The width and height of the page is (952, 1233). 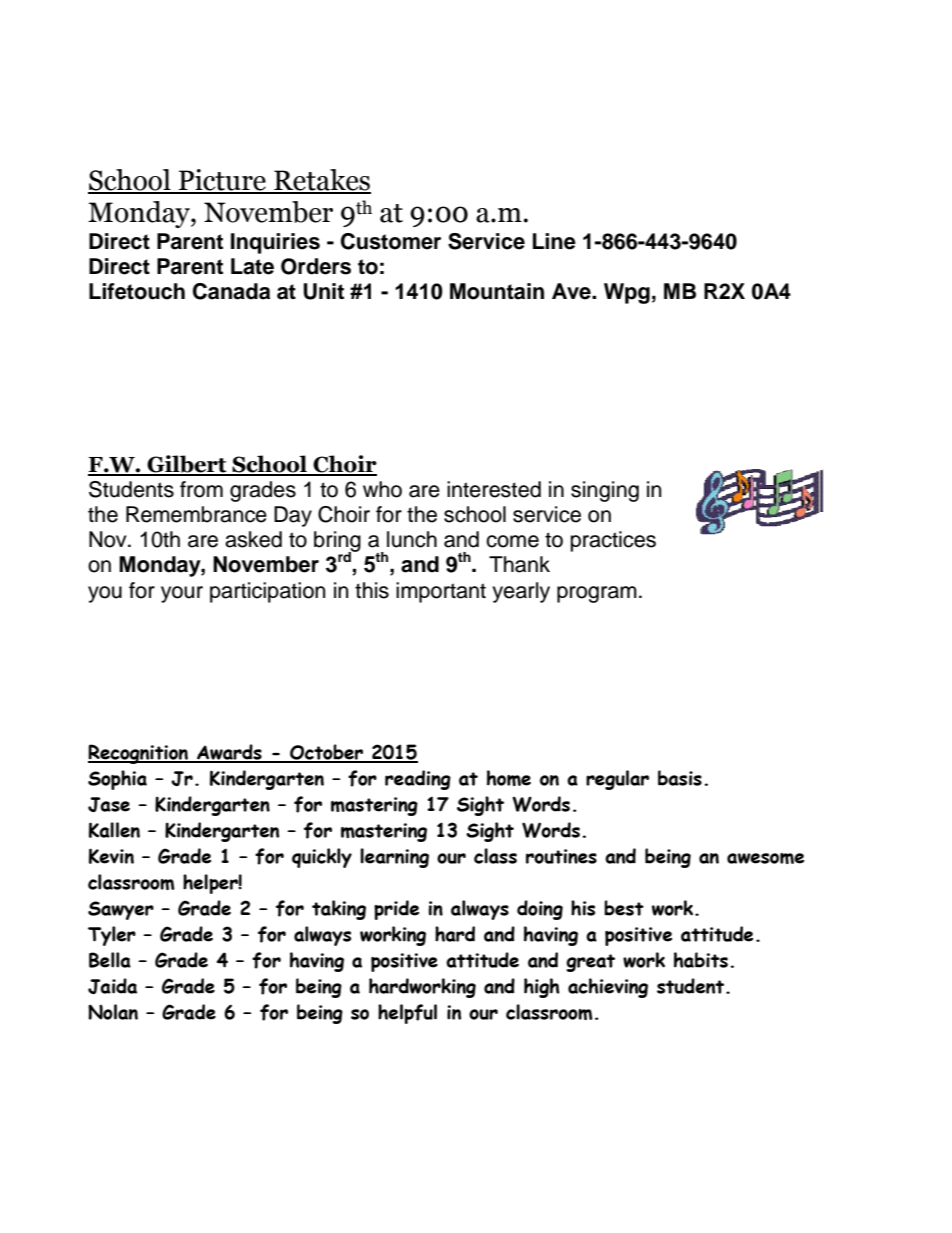 What do you see at coordinates (407, 1014) in the page?
I see `helpful` at bounding box center [407, 1014].
